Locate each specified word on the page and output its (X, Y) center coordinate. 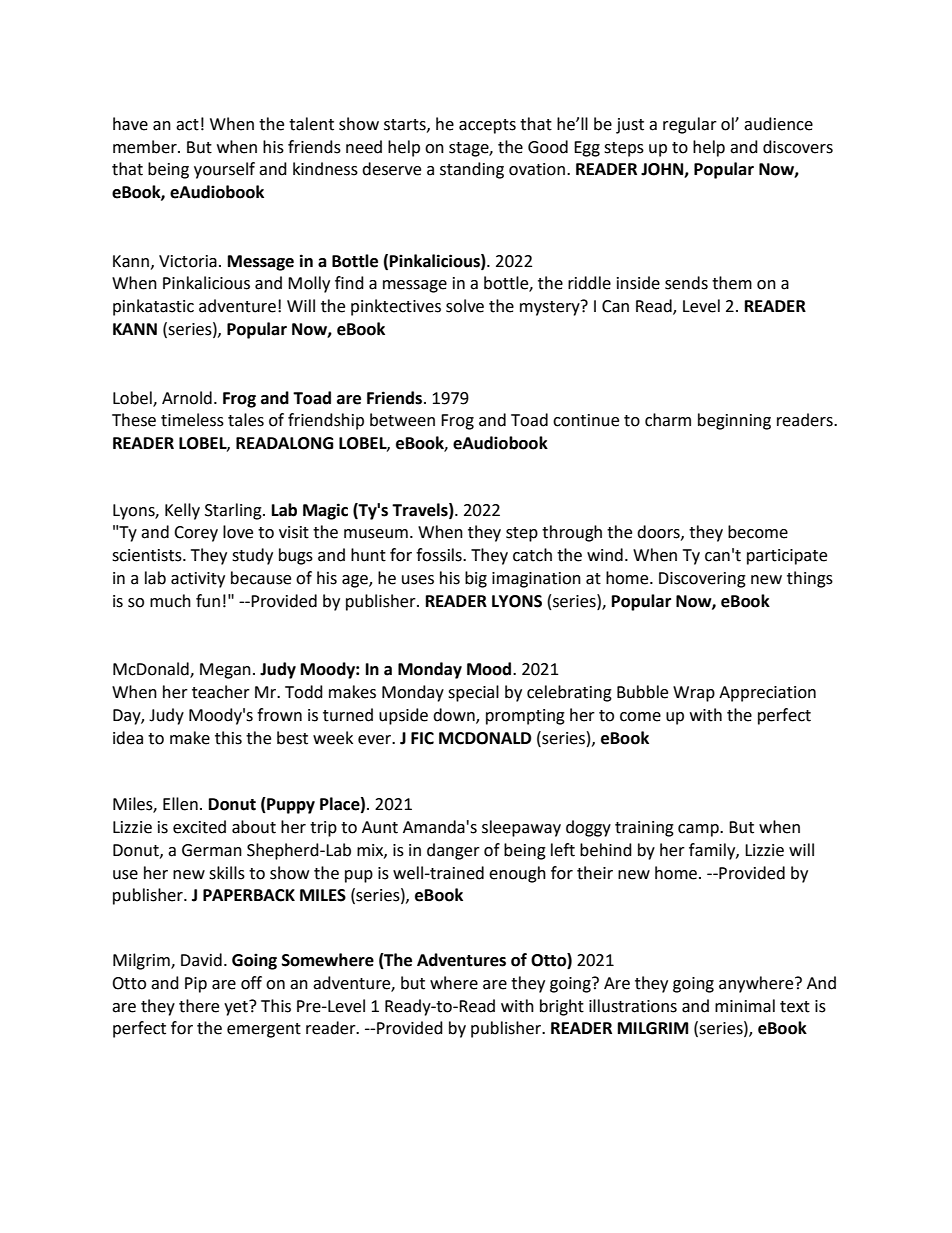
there (199, 1006)
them (732, 283)
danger (453, 851)
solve (465, 306)
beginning (734, 421)
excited (199, 827)
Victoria (188, 261)
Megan (225, 671)
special (473, 693)
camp (699, 830)
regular (690, 125)
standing (472, 170)
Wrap (694, 694)
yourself (224, 170)
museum (376, 534)
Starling (234, 511)
